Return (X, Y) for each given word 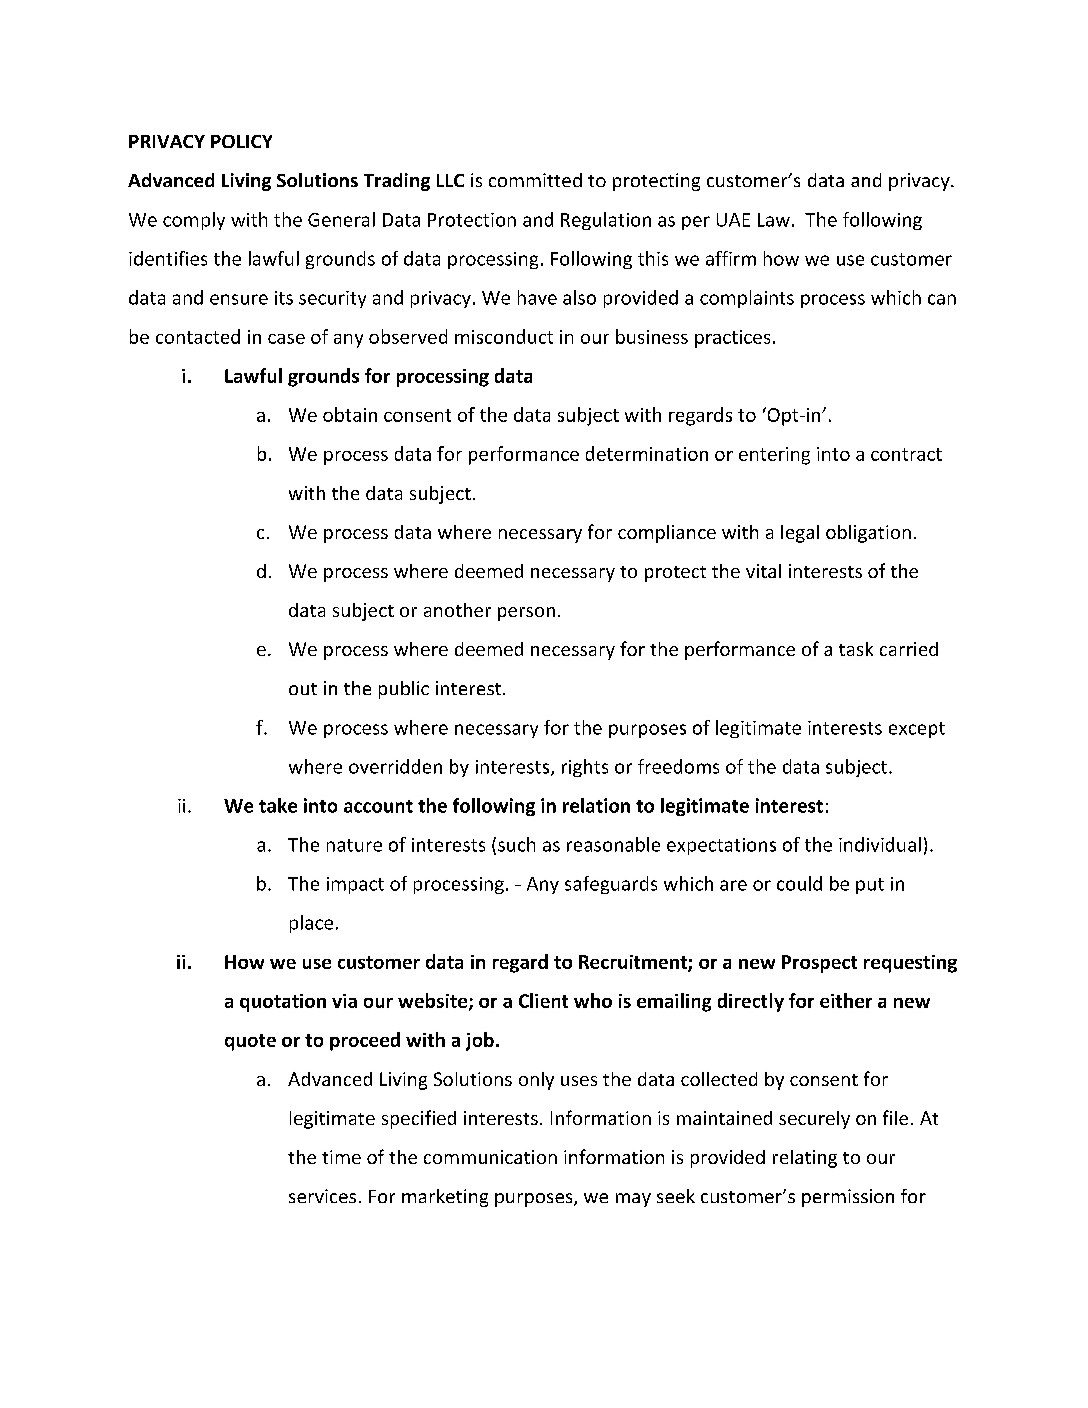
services (322, 1196)
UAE (733, 220)
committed (535, 180)
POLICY (241, 141)
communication (490, 1157)
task (856, 649)
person (526, 614)
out (303, 689)
